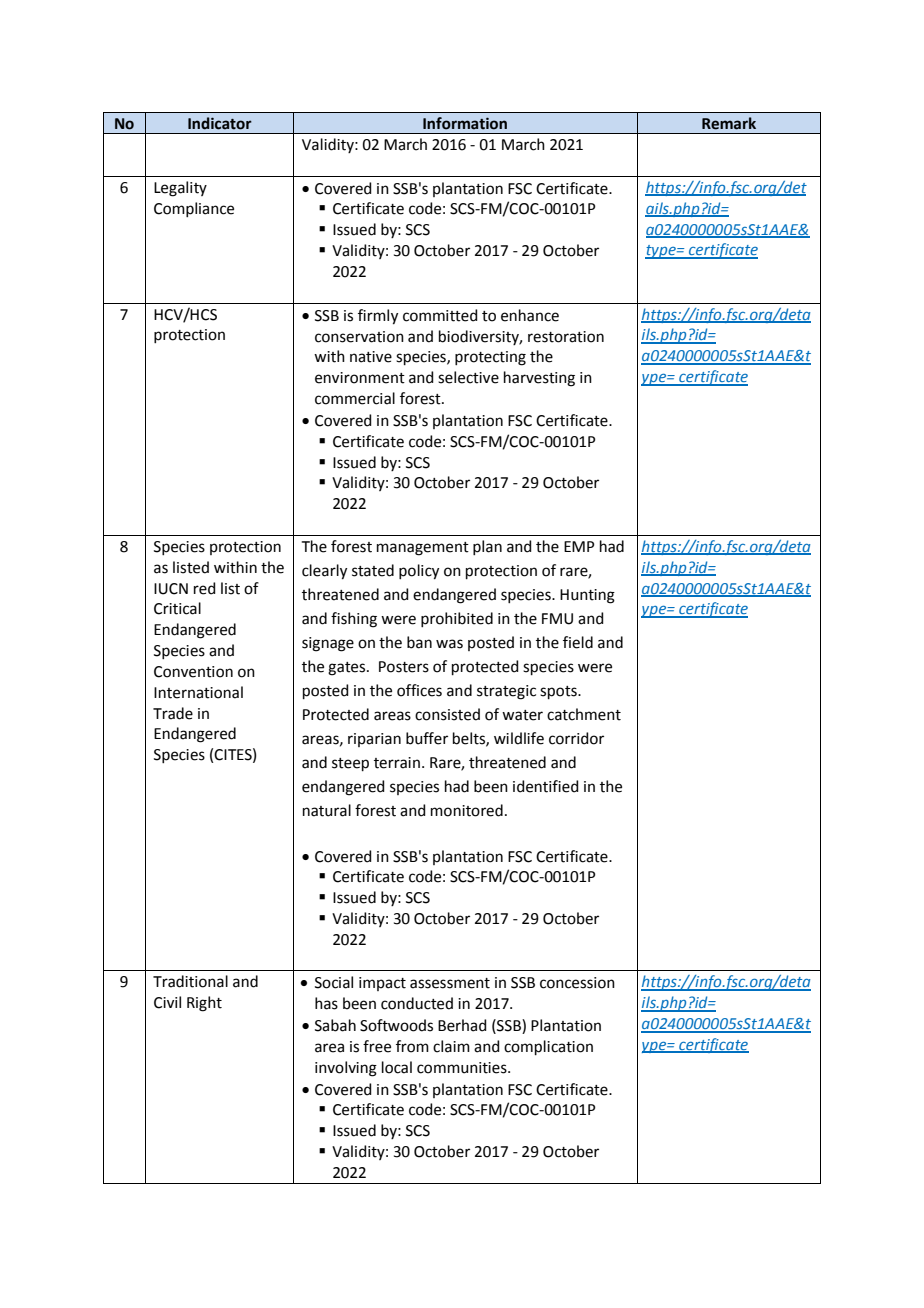  I want to click on Remark, so click(729, 123).
